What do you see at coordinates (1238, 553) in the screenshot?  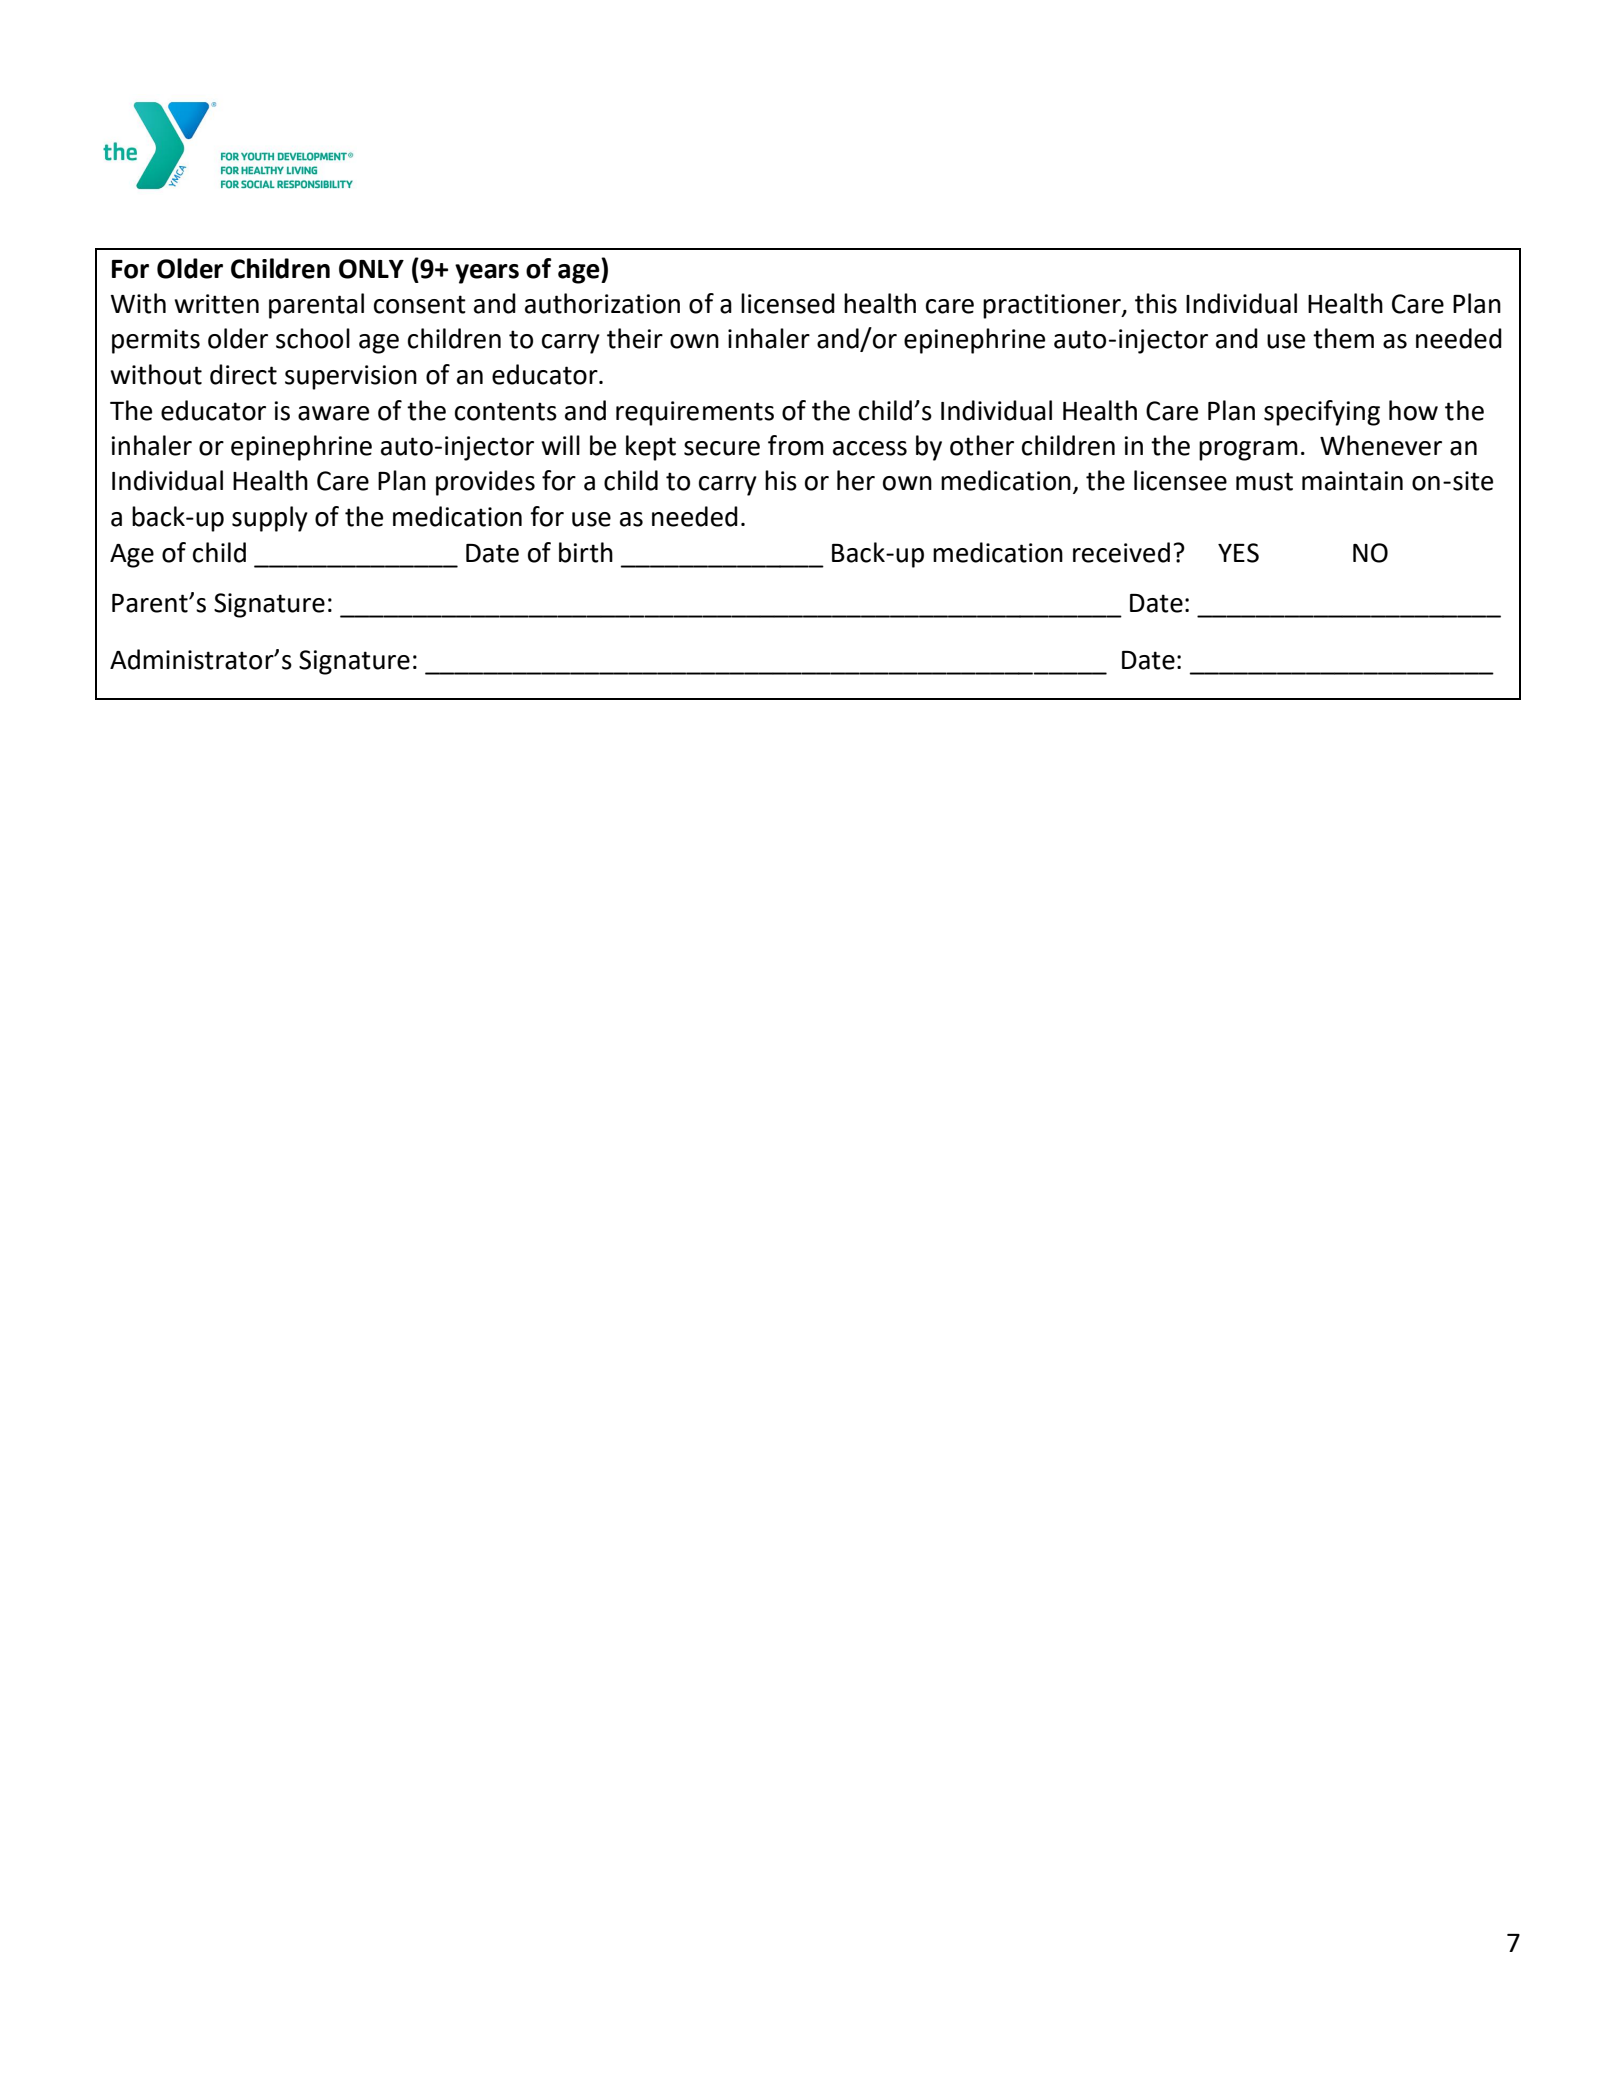 I see `YES` at bounding box center [1238, 553].
